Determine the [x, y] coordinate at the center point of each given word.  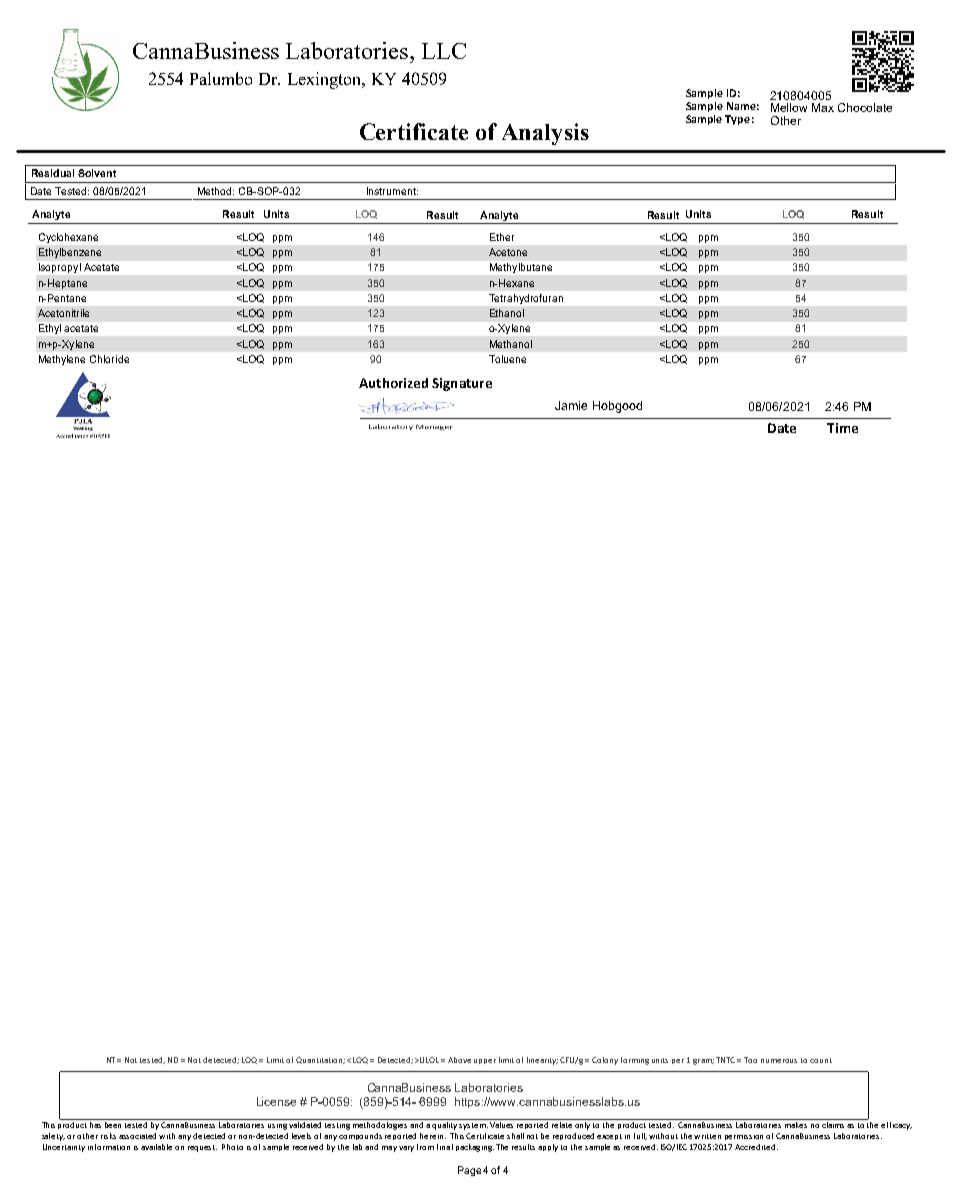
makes [796, 1123]
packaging [475, 1148]
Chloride [109, 359]
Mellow [789, 107]
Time [842, 428]
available [156, 1147]
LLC [444, 51]
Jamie [571, 405]
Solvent [97, 173]
